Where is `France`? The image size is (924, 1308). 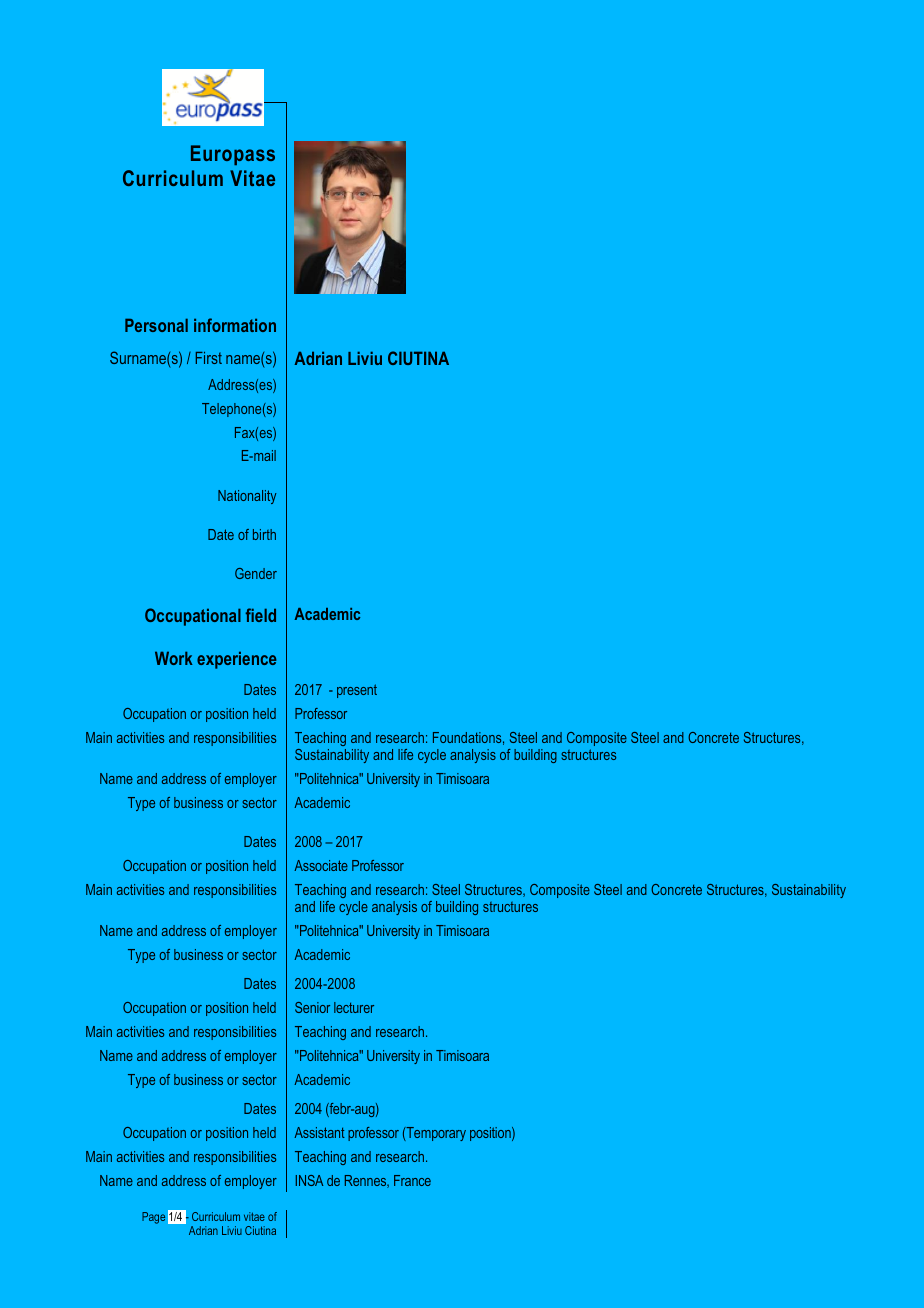 France is located at coordinates (412, 1180).
